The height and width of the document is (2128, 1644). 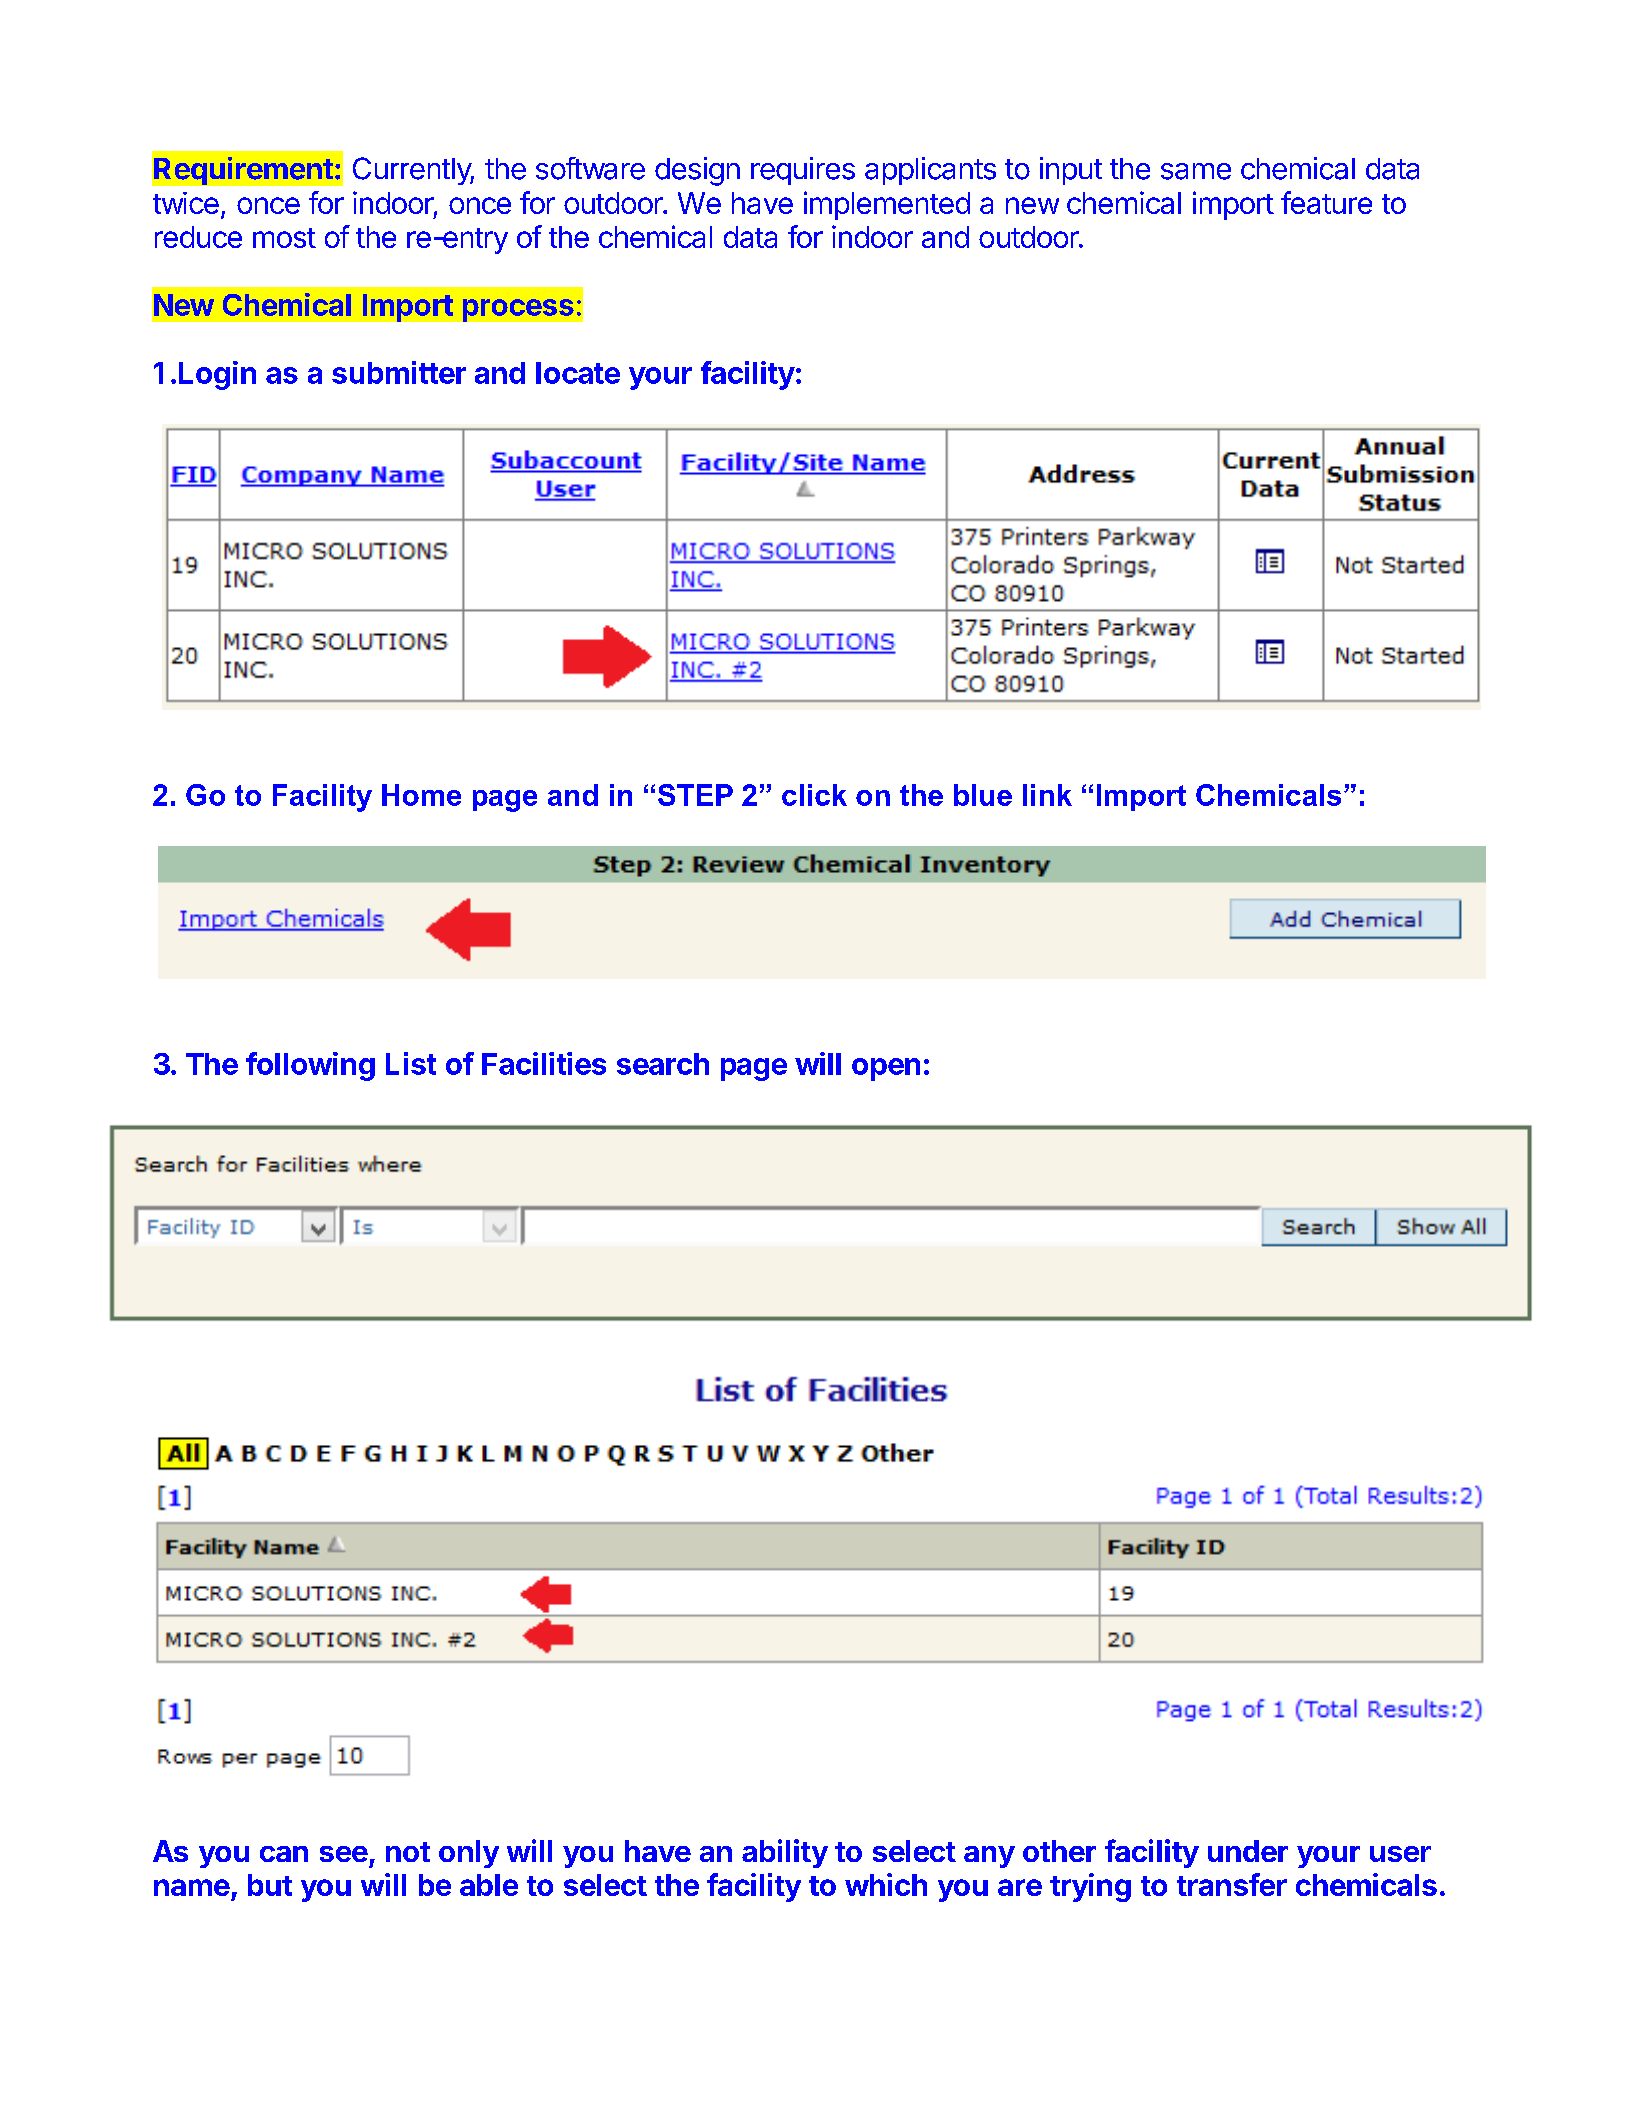 I want to click on feature, so click(x=1326, y=202).
